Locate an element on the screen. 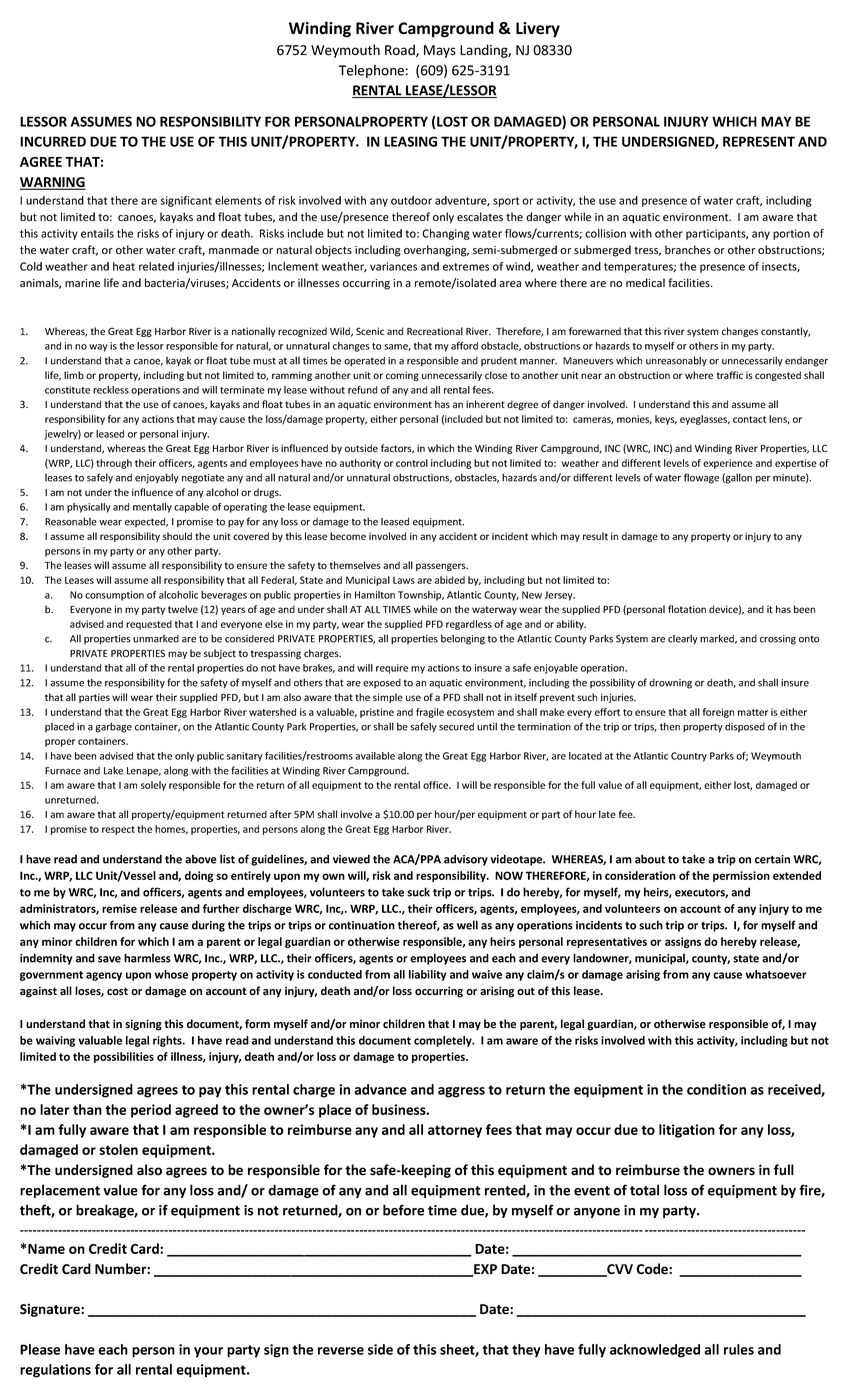 The image size is (849, 1400). INCURRED is located at coordinates (53, 141).
